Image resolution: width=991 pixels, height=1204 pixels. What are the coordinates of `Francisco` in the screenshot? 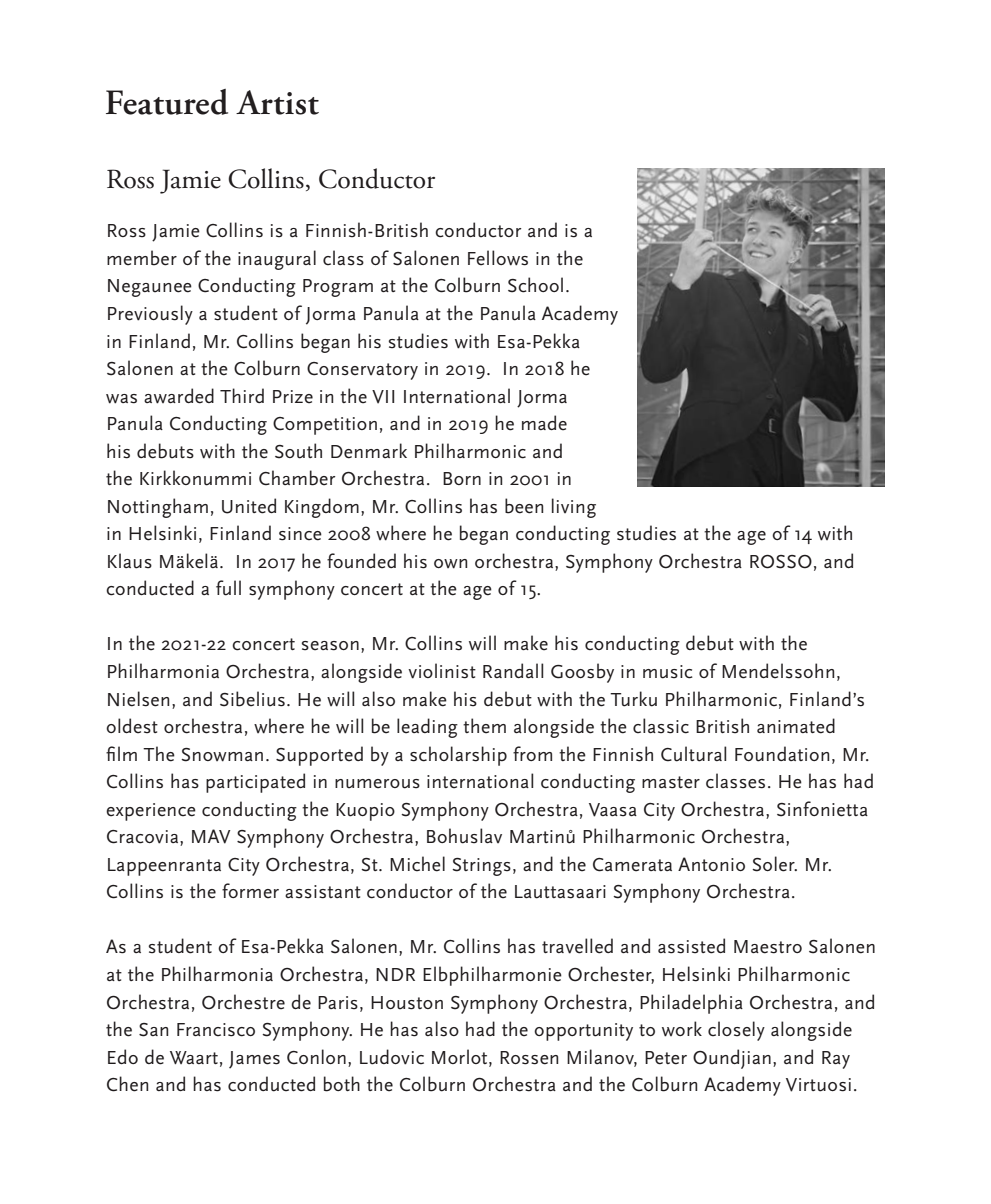 It's located at (216, 1030).
